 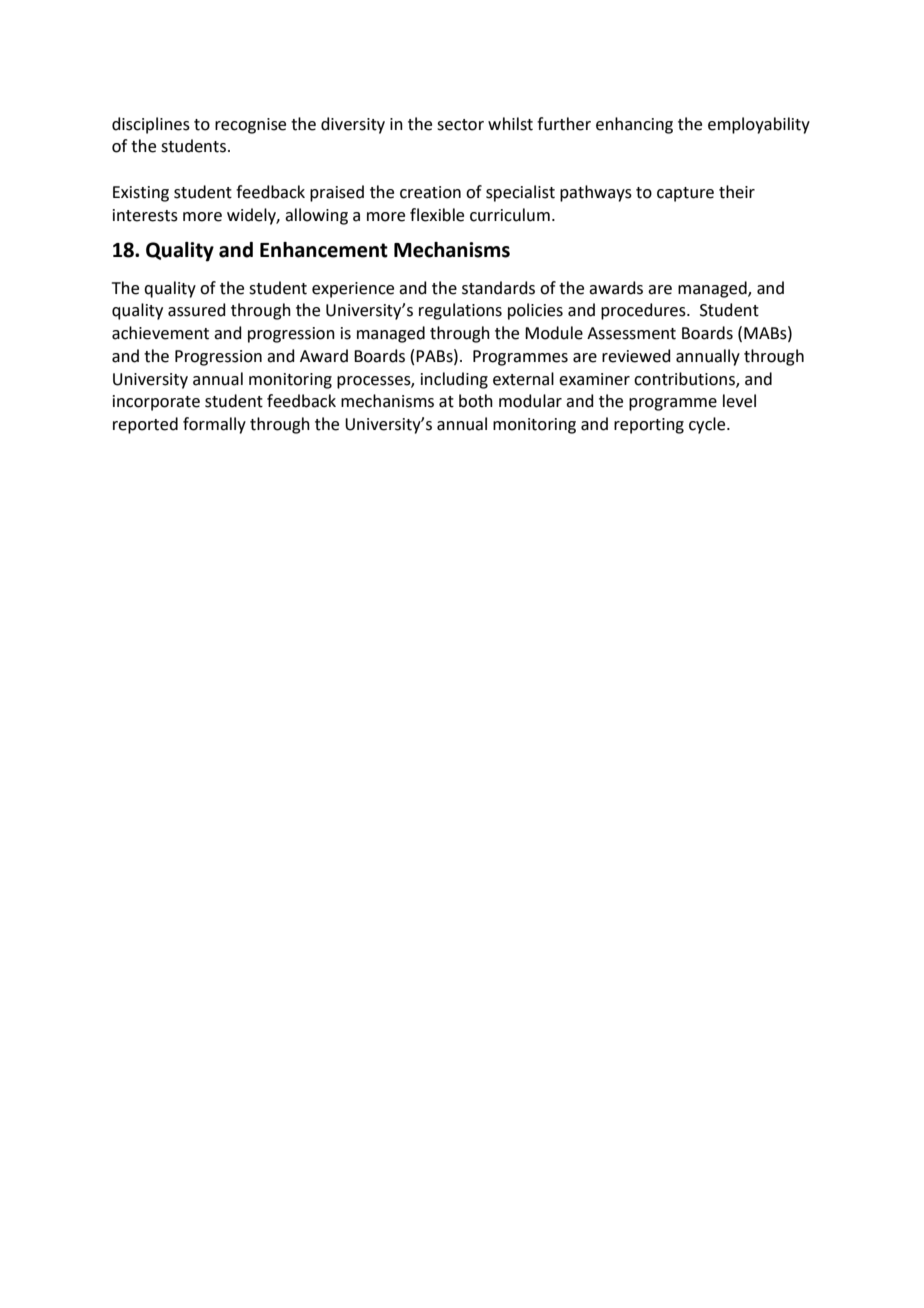 I want to click on capture, so click(x=685, y=194).
